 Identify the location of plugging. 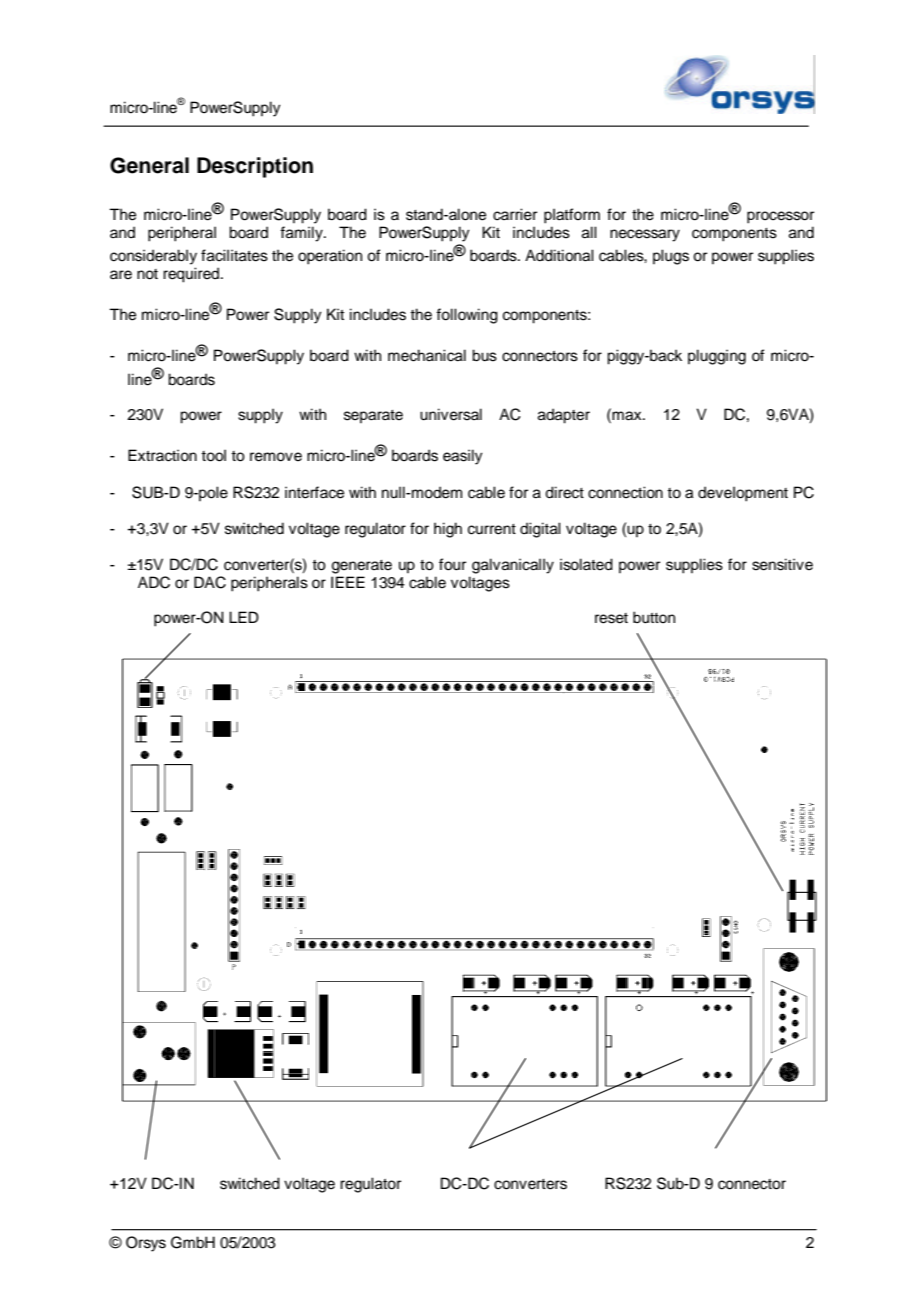
(717, 357).
